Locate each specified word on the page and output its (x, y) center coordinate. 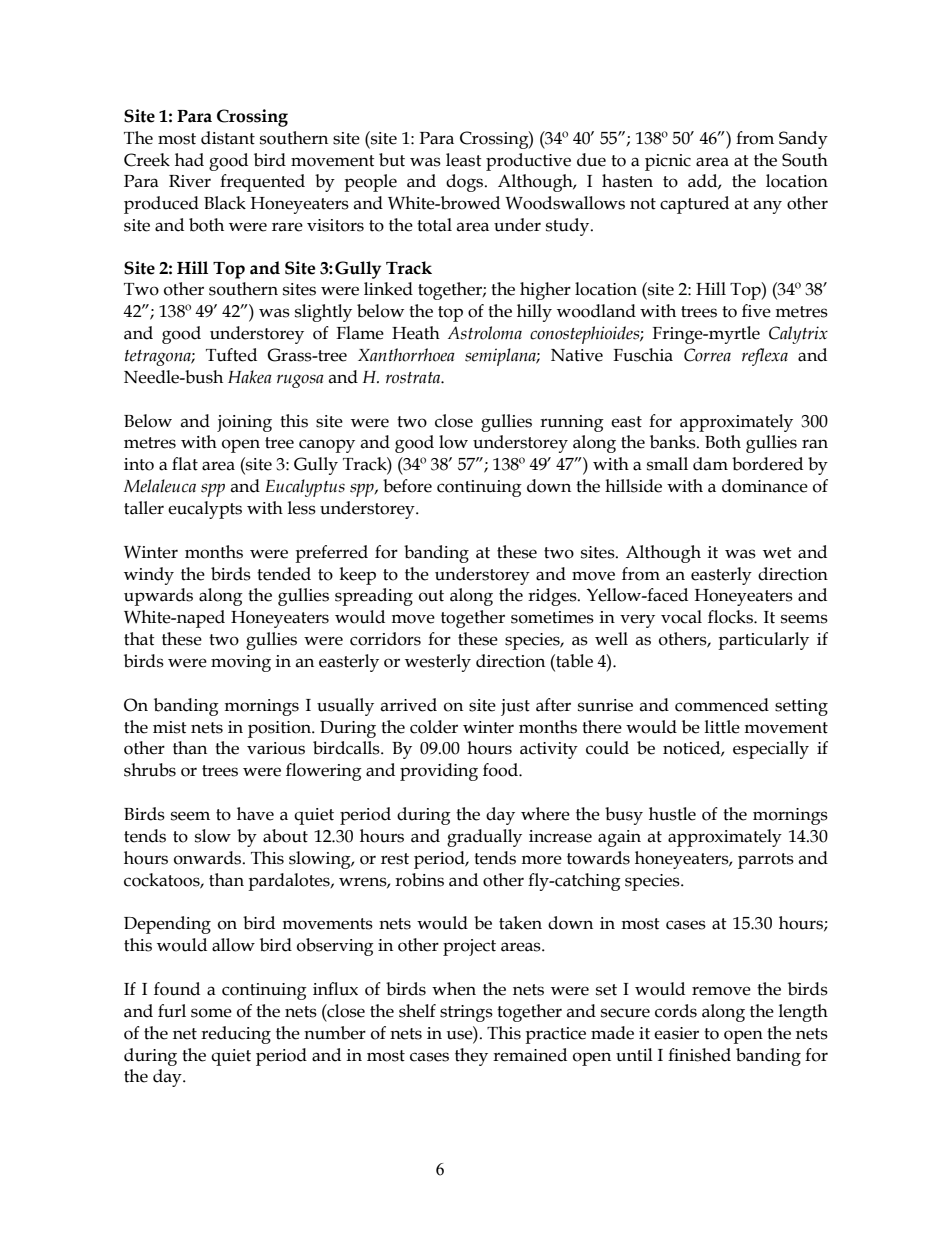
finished (699, 1055)
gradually (484, 838)
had (189, 160)
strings (466, 1013)
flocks (731, 617)
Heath (416, 333)
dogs (466, 183)
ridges (553, 597)
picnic (668, 162)
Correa (707, 355)
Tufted (231, 355)
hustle (672, 814)
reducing (236, 1035)
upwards (158, 597)
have (255, 814)
